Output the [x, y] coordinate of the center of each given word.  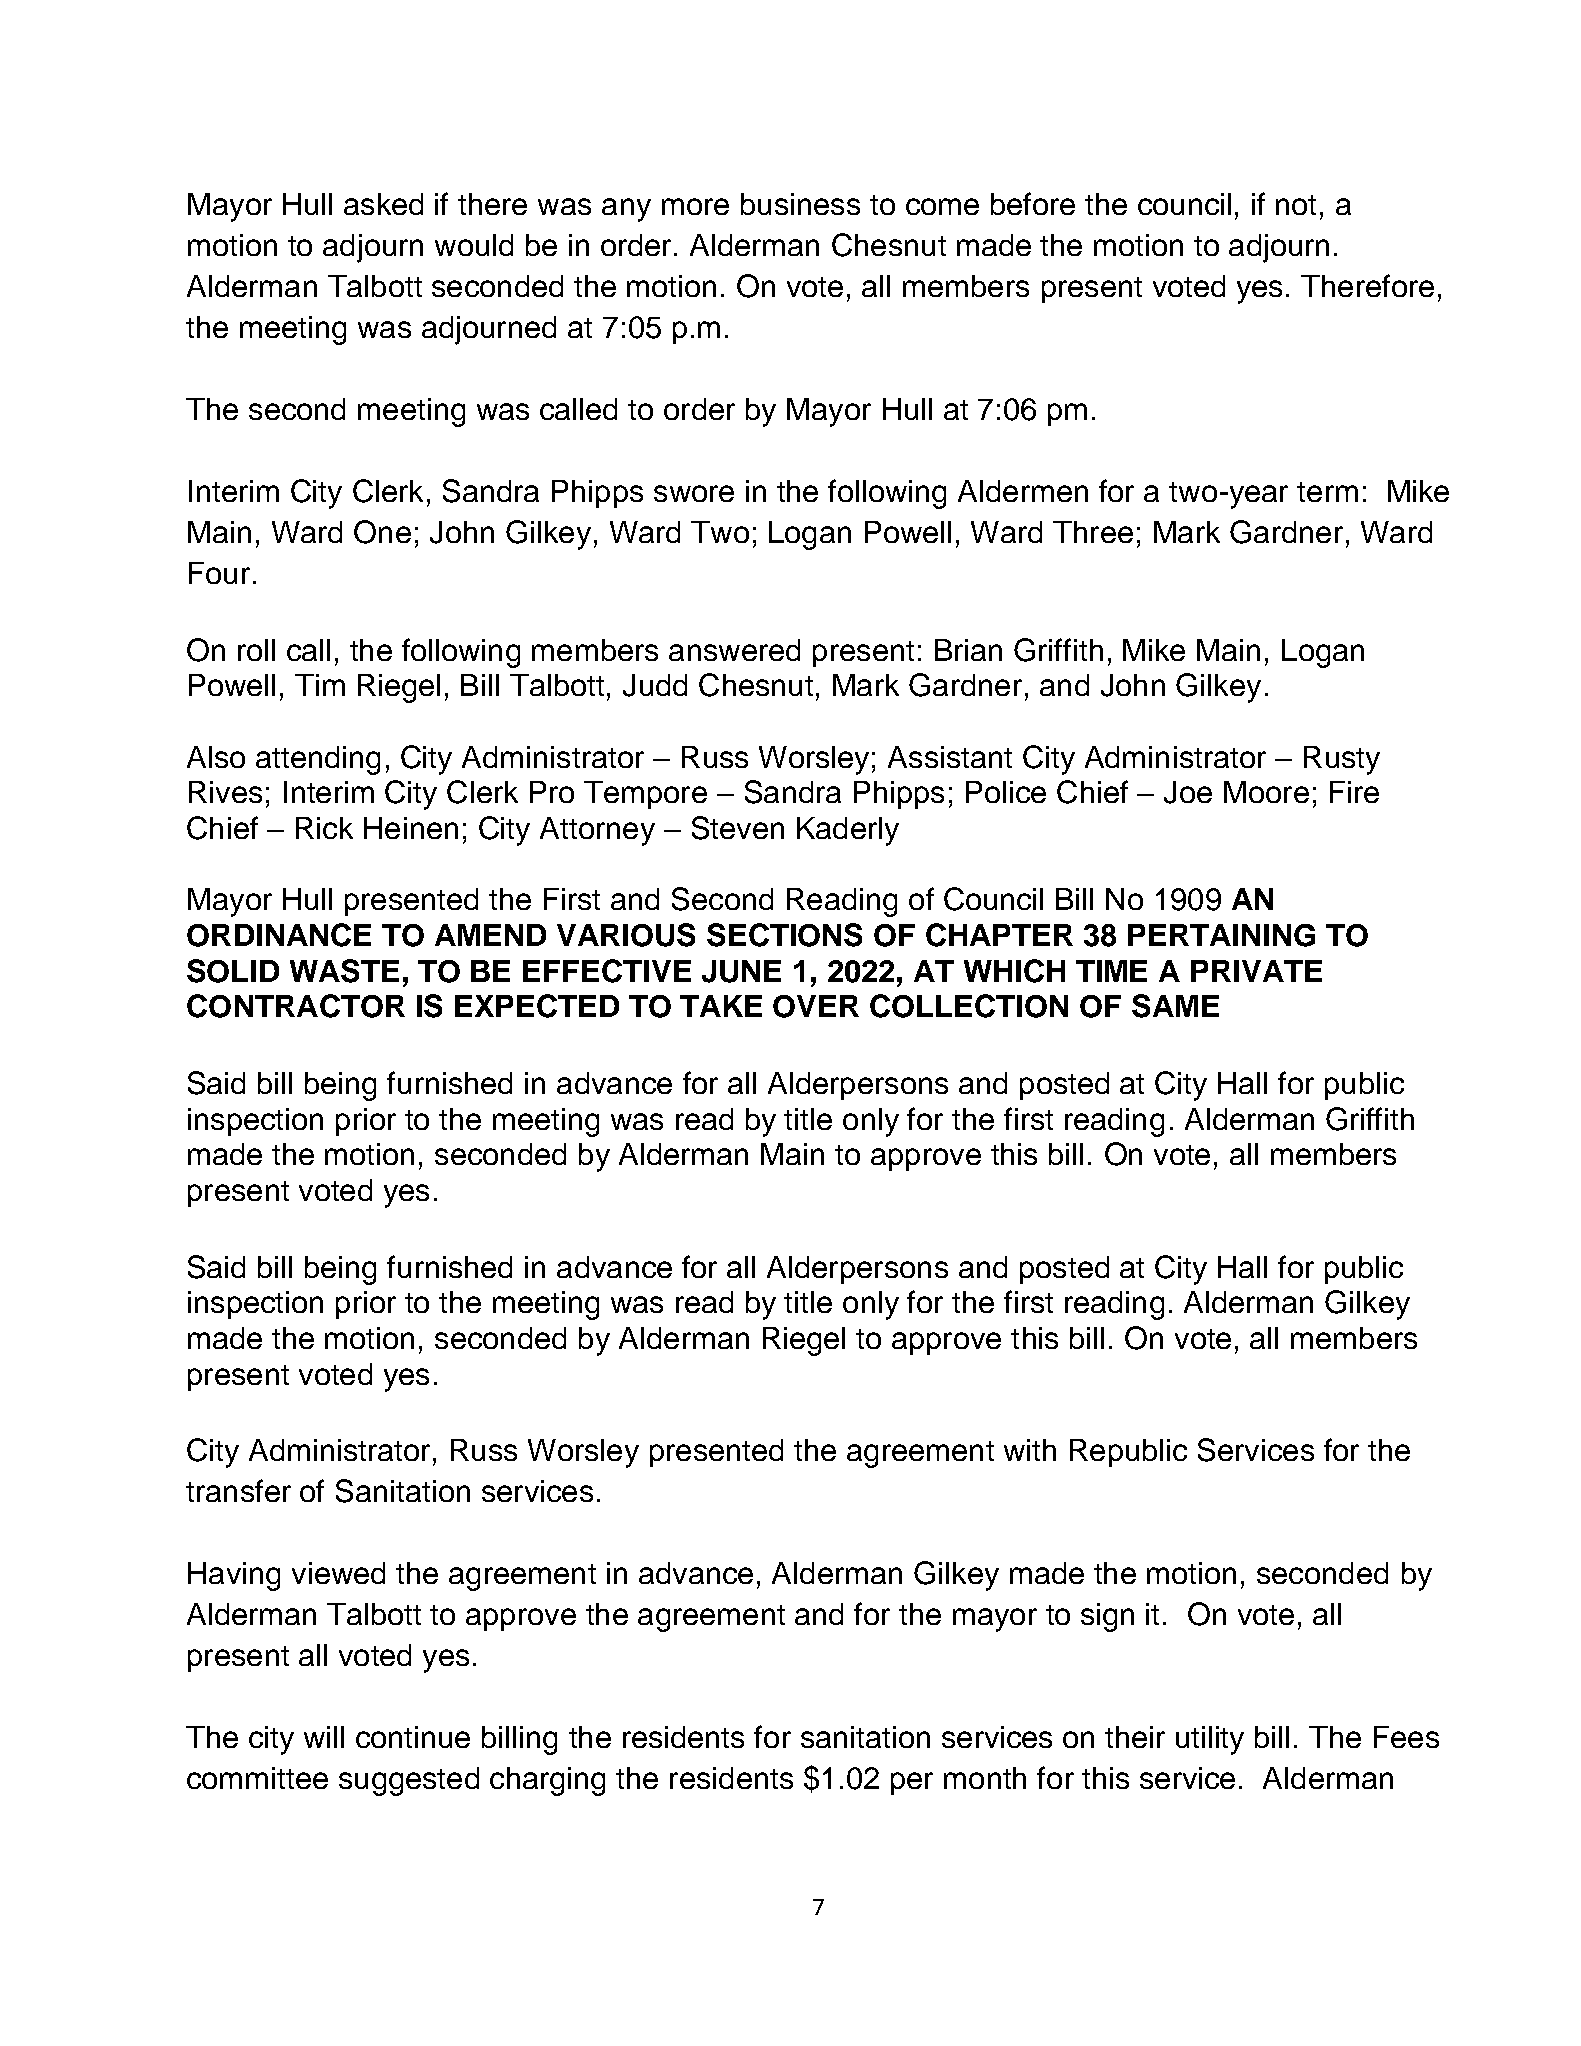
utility [1210, 1740]
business [800, 204]
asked [383, 204]
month [985, 1778]
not [1296, 205]
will [324, 1737]
